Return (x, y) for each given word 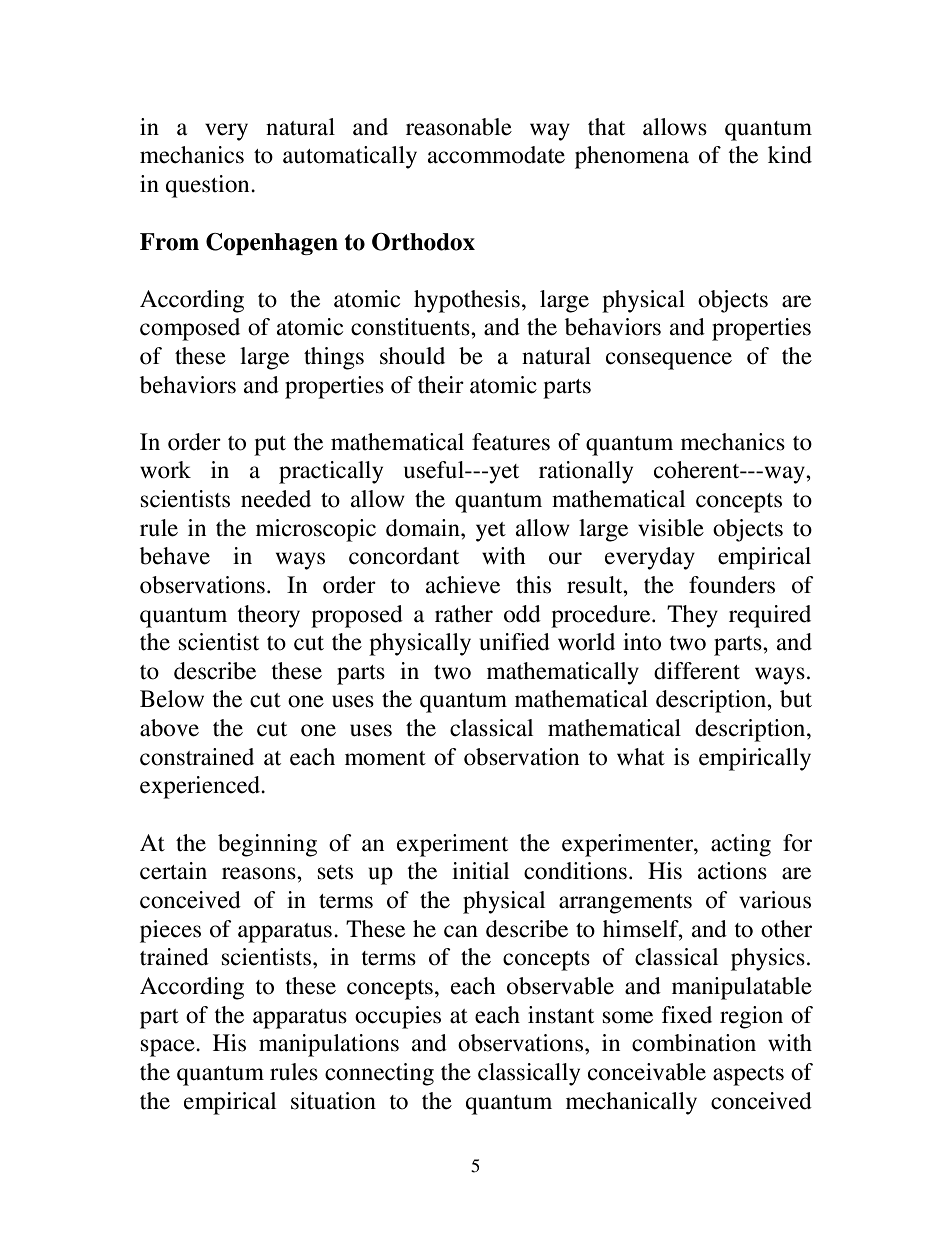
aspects (748, 1076)
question (209, 186)
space (169, 1048)
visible (671, 528)
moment (385, 758)
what (641, 757)
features (511, 442)
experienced (201, 787)
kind (790, 155)
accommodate (496, 155)
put (270, 446)
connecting (379, 1074)
